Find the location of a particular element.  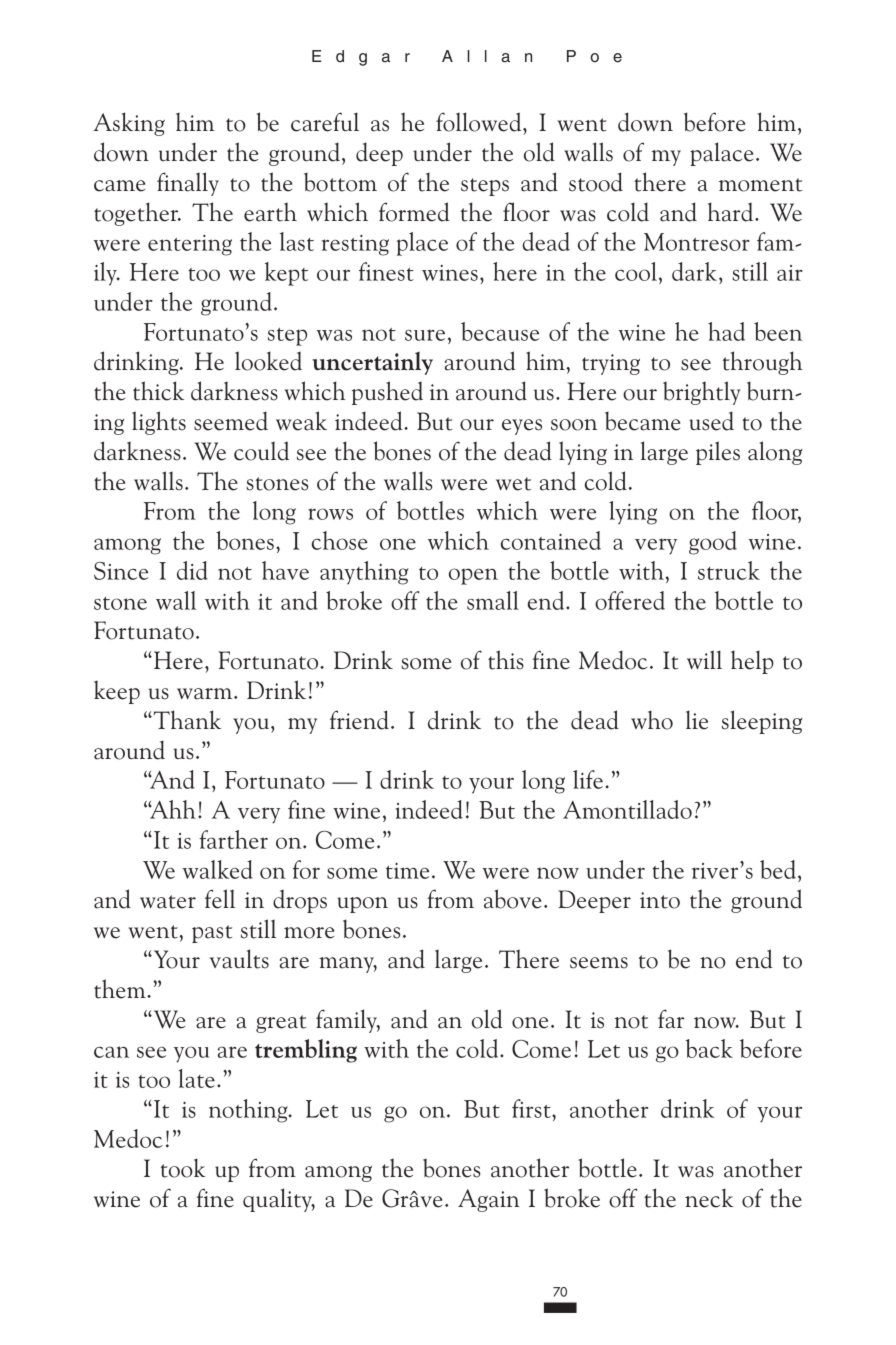

followed is located at coordinates (480, 122).
